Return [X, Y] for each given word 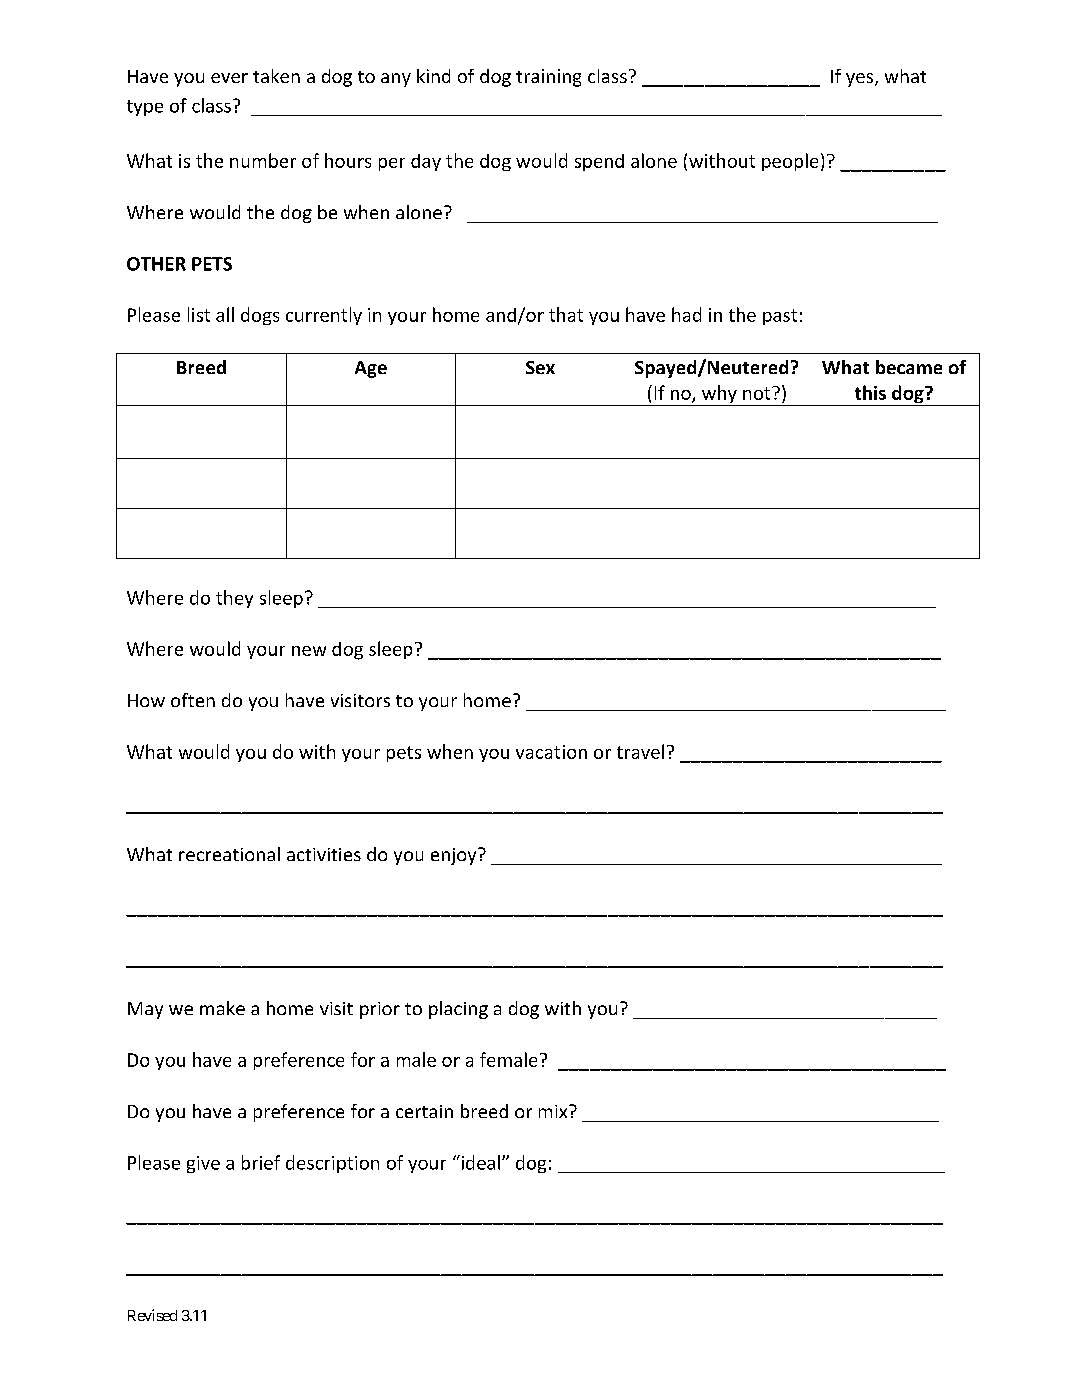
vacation [551, 752]
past [780, 317]
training [548, 78]
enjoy [455, 856]
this [870, 392]
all [225, 314]
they [234, 599]
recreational [229, 854]
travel [640, 751]
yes [861, 80]
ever [229, 78]
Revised [152, 1315]
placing [458, 1010]
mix [554, 1111]
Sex [540, 367]
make [222, 1008]
